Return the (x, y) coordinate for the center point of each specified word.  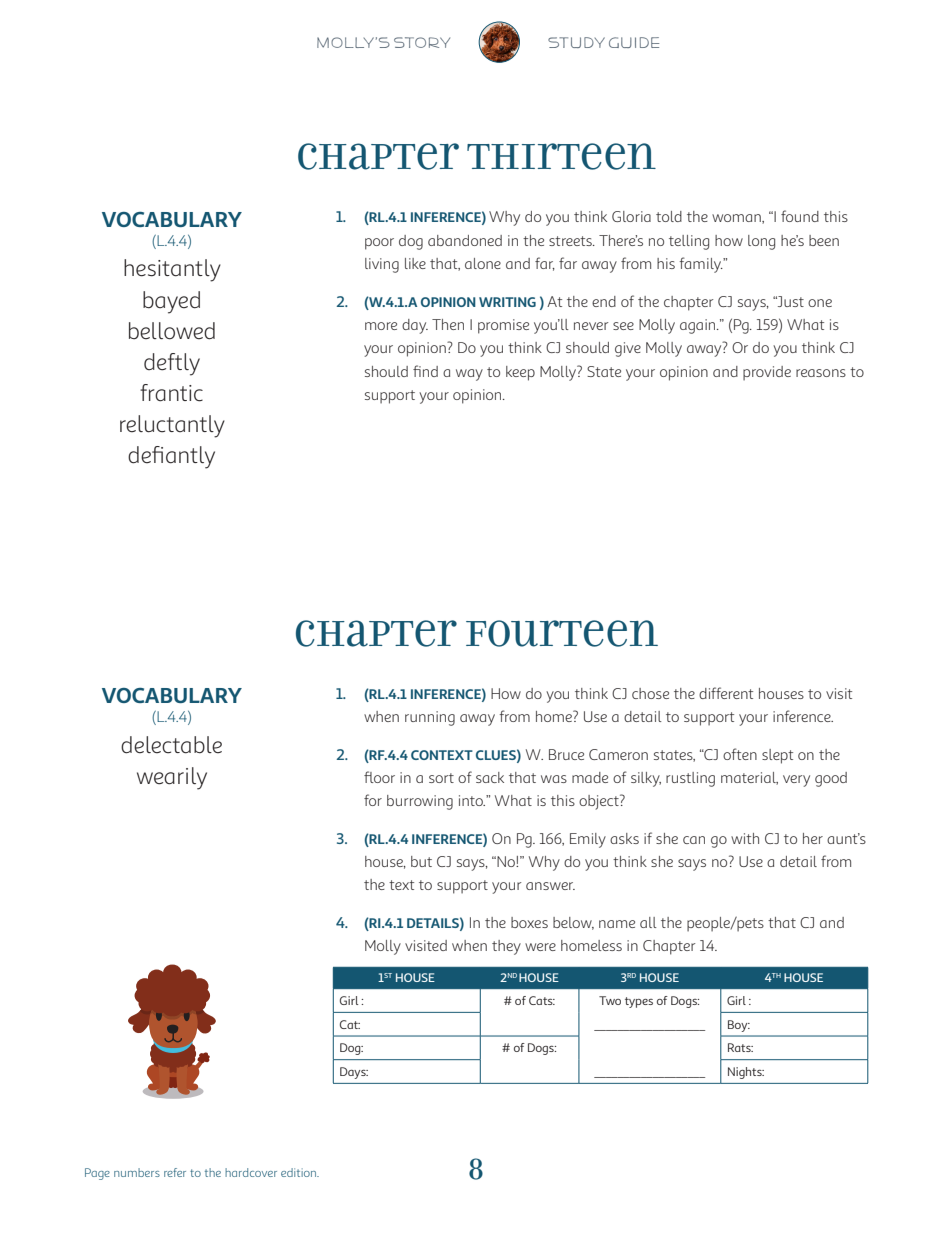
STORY (422, 42)
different (726, 693)
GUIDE (634, 42)
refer (175, 1172)
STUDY (576, 42)
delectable (171, 745)
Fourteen (562, 633)
